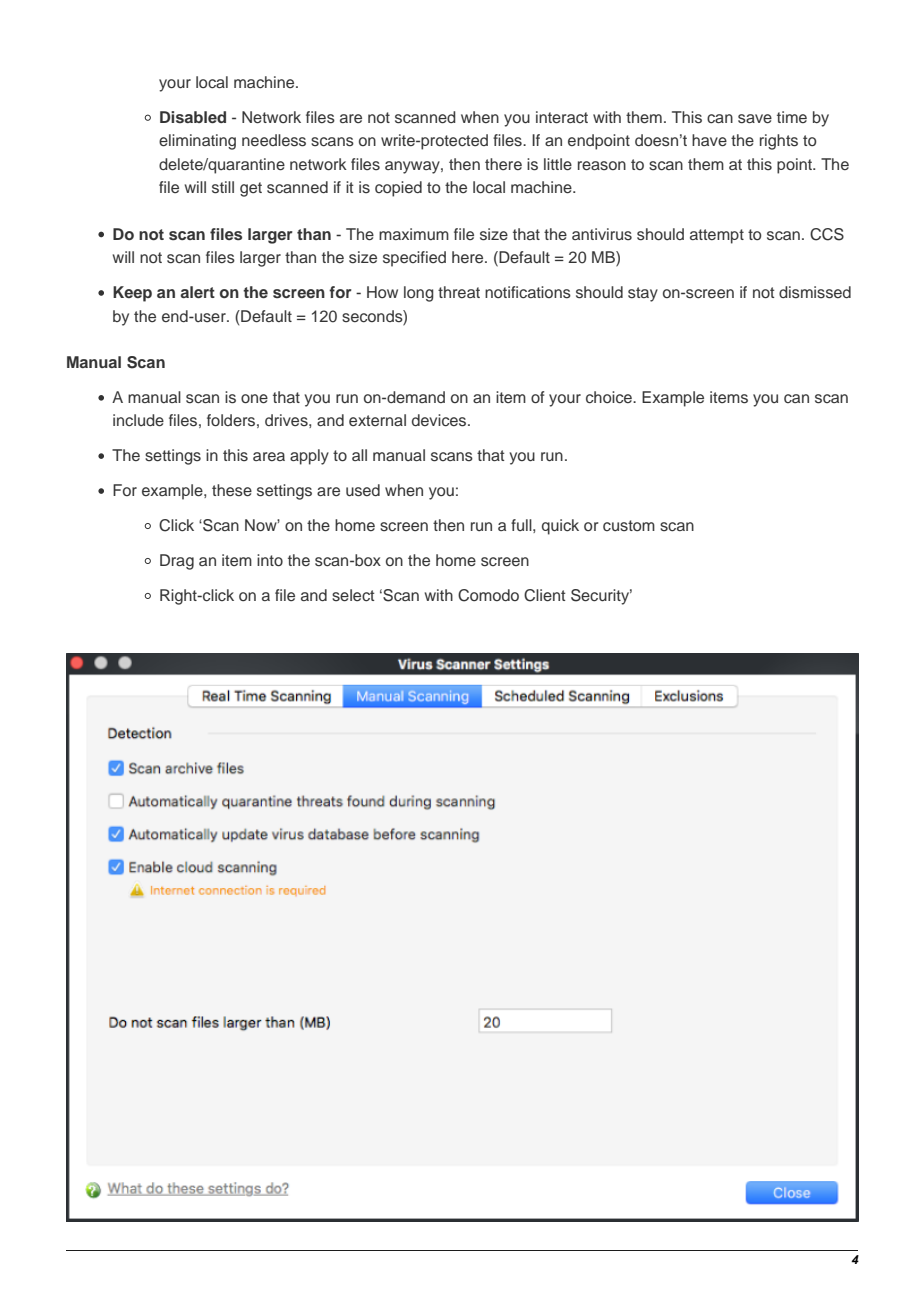  What do you see at coordinates (177, 562) in the document?
I see `Drag` at bounding box center [177, 562].
